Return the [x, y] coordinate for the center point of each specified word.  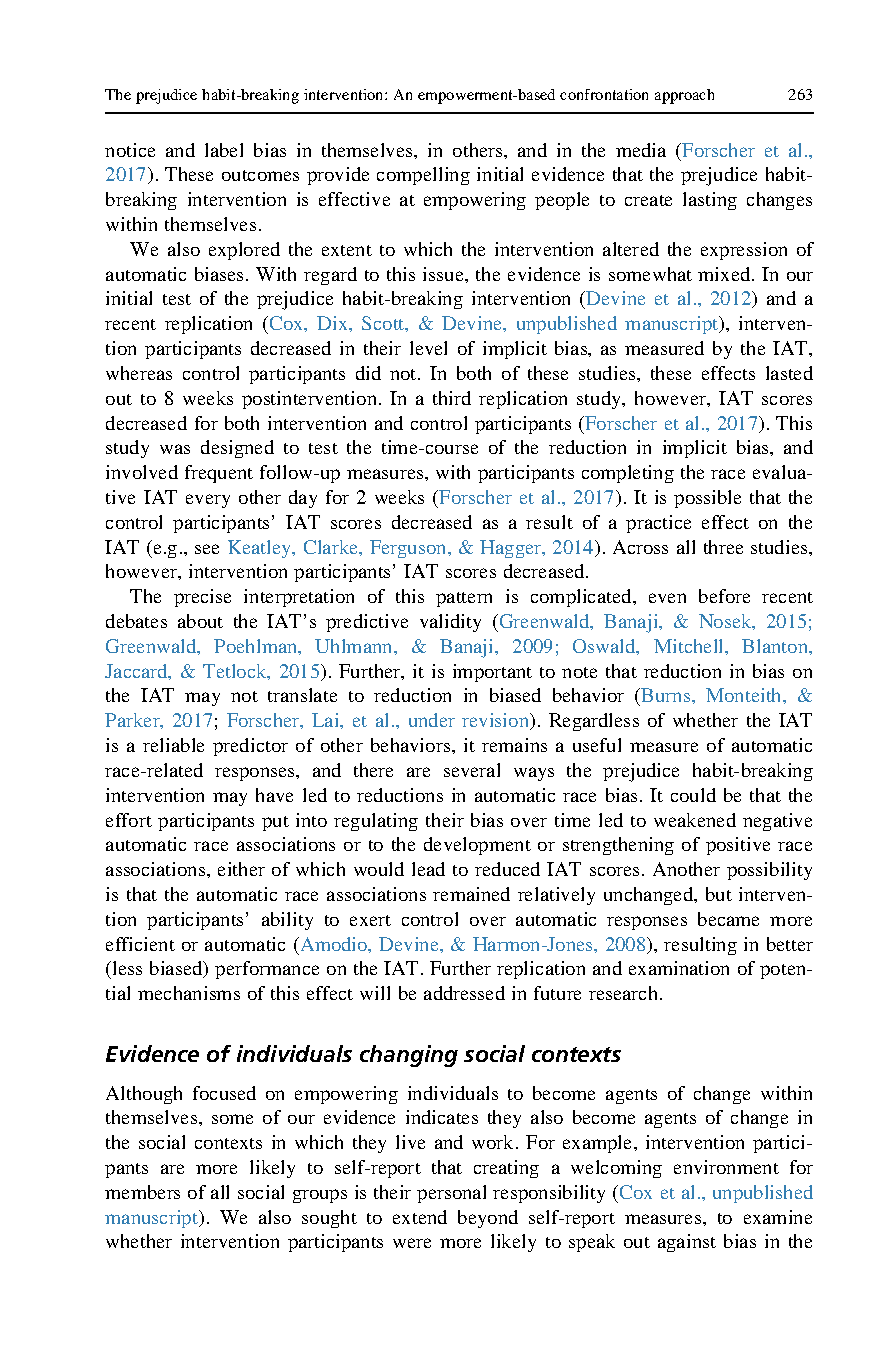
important [492, 673]
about [200, 621]
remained [471, 894]
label [224, 150]
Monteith [745, 696]
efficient [140, 944]
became [728, 919]
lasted [789, 373]
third [452, 398]
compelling [423, 176]
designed [237, 449]
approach [684, 96]
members [142, 1192]
